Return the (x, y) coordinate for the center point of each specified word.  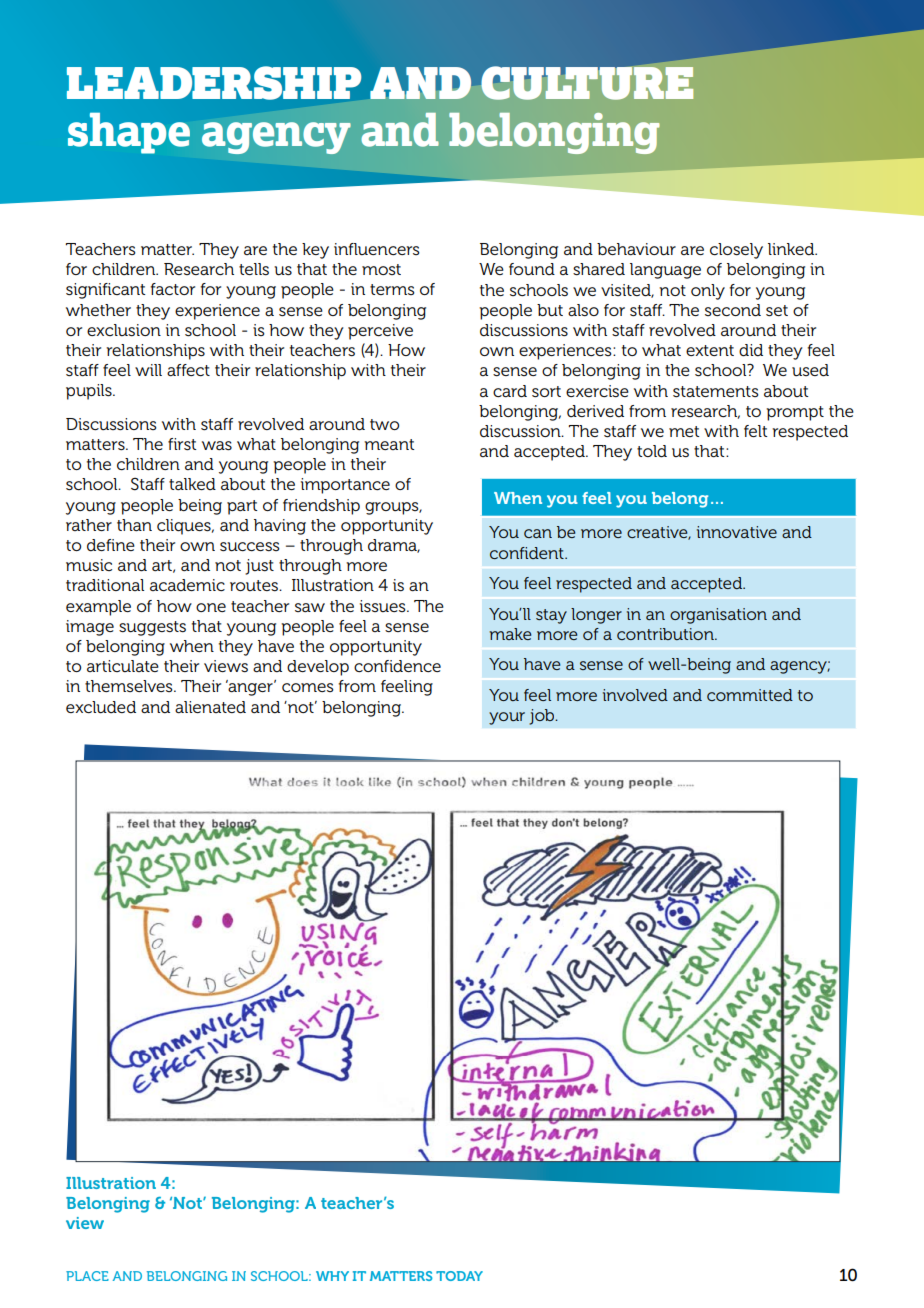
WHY (332, 1276)
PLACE (87, 1276)
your (507, 718)
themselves (130, 686)
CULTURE (587, 83)
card (510, 391)
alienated (210, 707)
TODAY (459, 1276)
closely (736, 251)
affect (188, 370)
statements (716, 392)
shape (129, 133)
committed (750, 695)
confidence (397, 666)
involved (635, 695)
